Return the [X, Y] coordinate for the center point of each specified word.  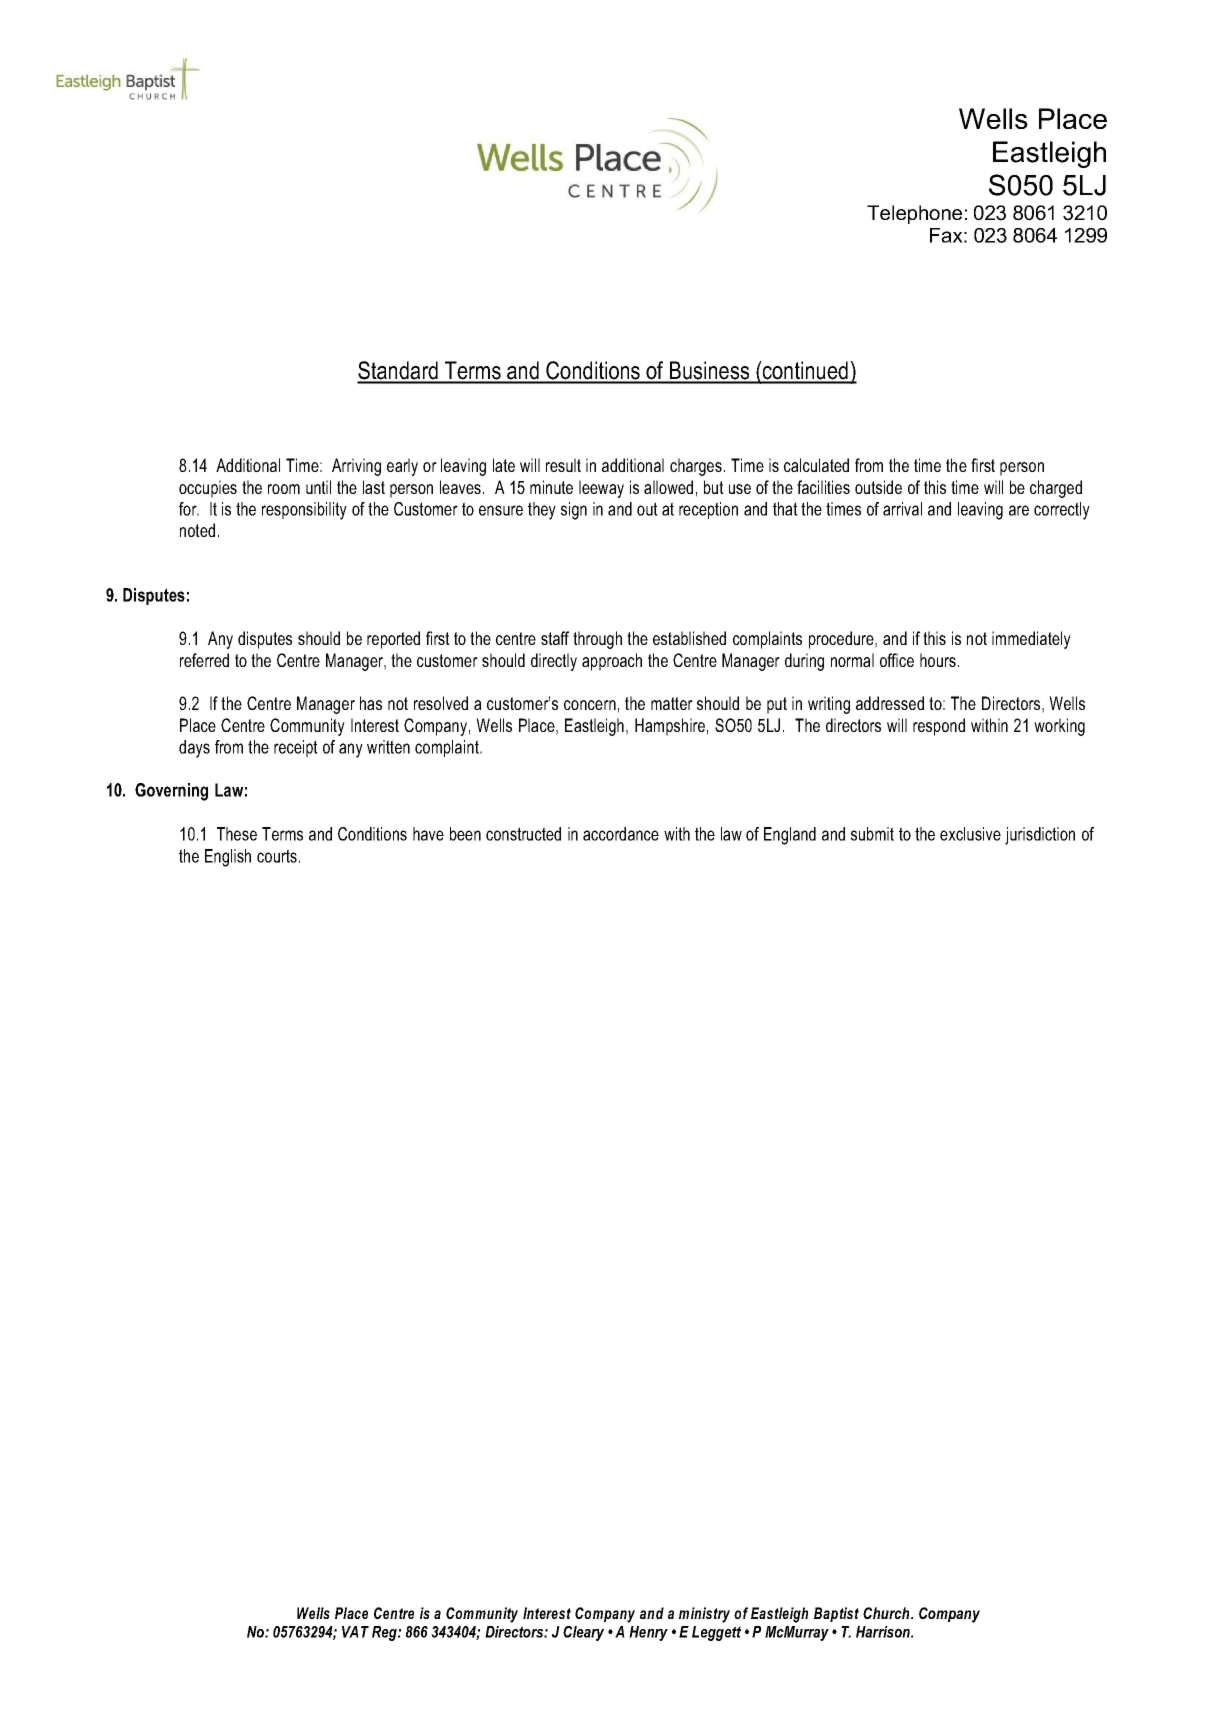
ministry [704, 1615]
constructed [523, 834]
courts [277, 856]
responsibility [304, 511]
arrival [902, 509]
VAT [355, 1632]
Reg [385, 1633]
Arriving [356, 467]
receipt [296, 748]
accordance [621, 834]
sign [574, 511]
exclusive [970, 834]
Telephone [914, 214]
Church [887, 1613]
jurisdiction [1040, 836]
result [563, 465]
